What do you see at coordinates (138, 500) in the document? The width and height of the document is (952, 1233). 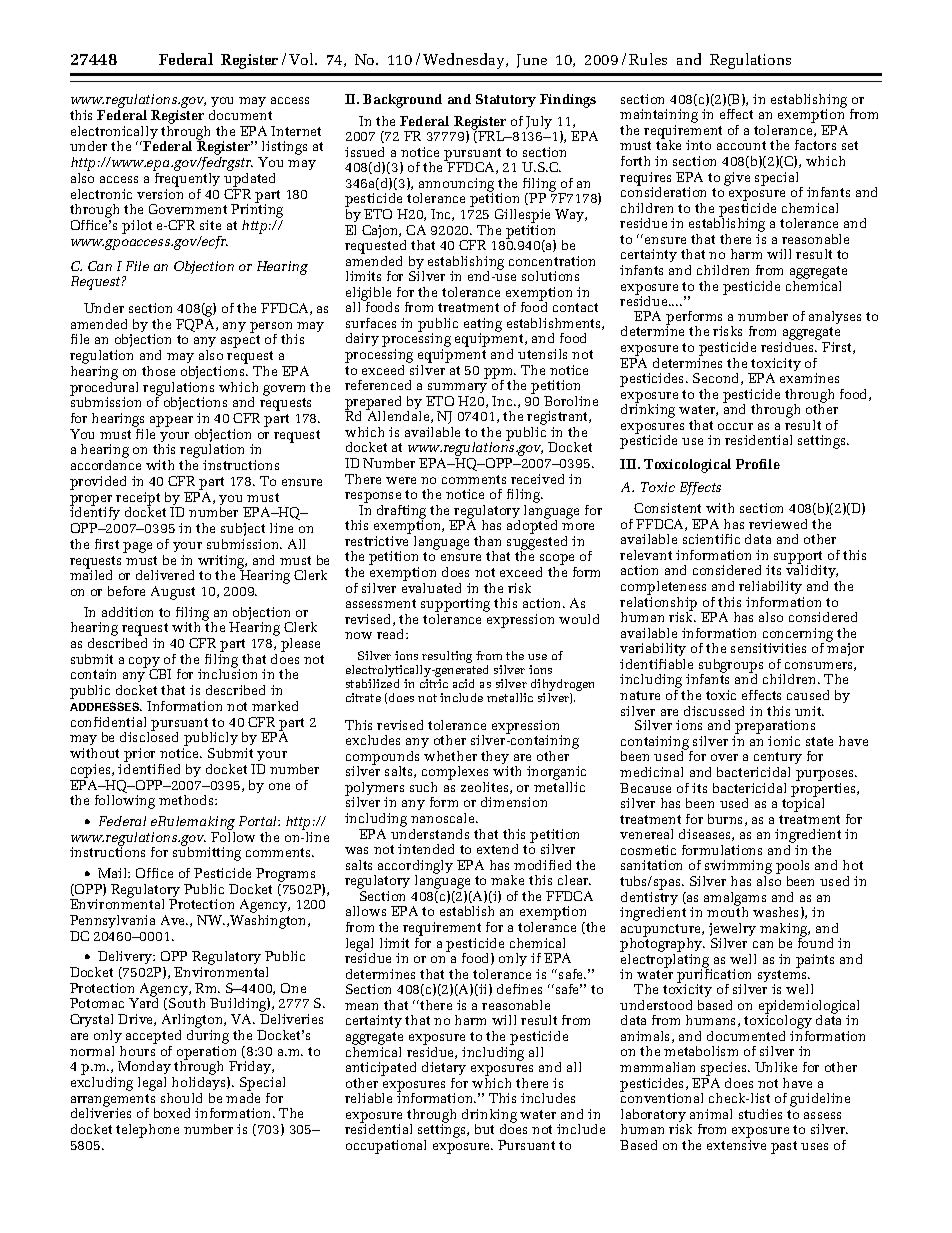 I see `receipt` at bounding box center [138, 500].
